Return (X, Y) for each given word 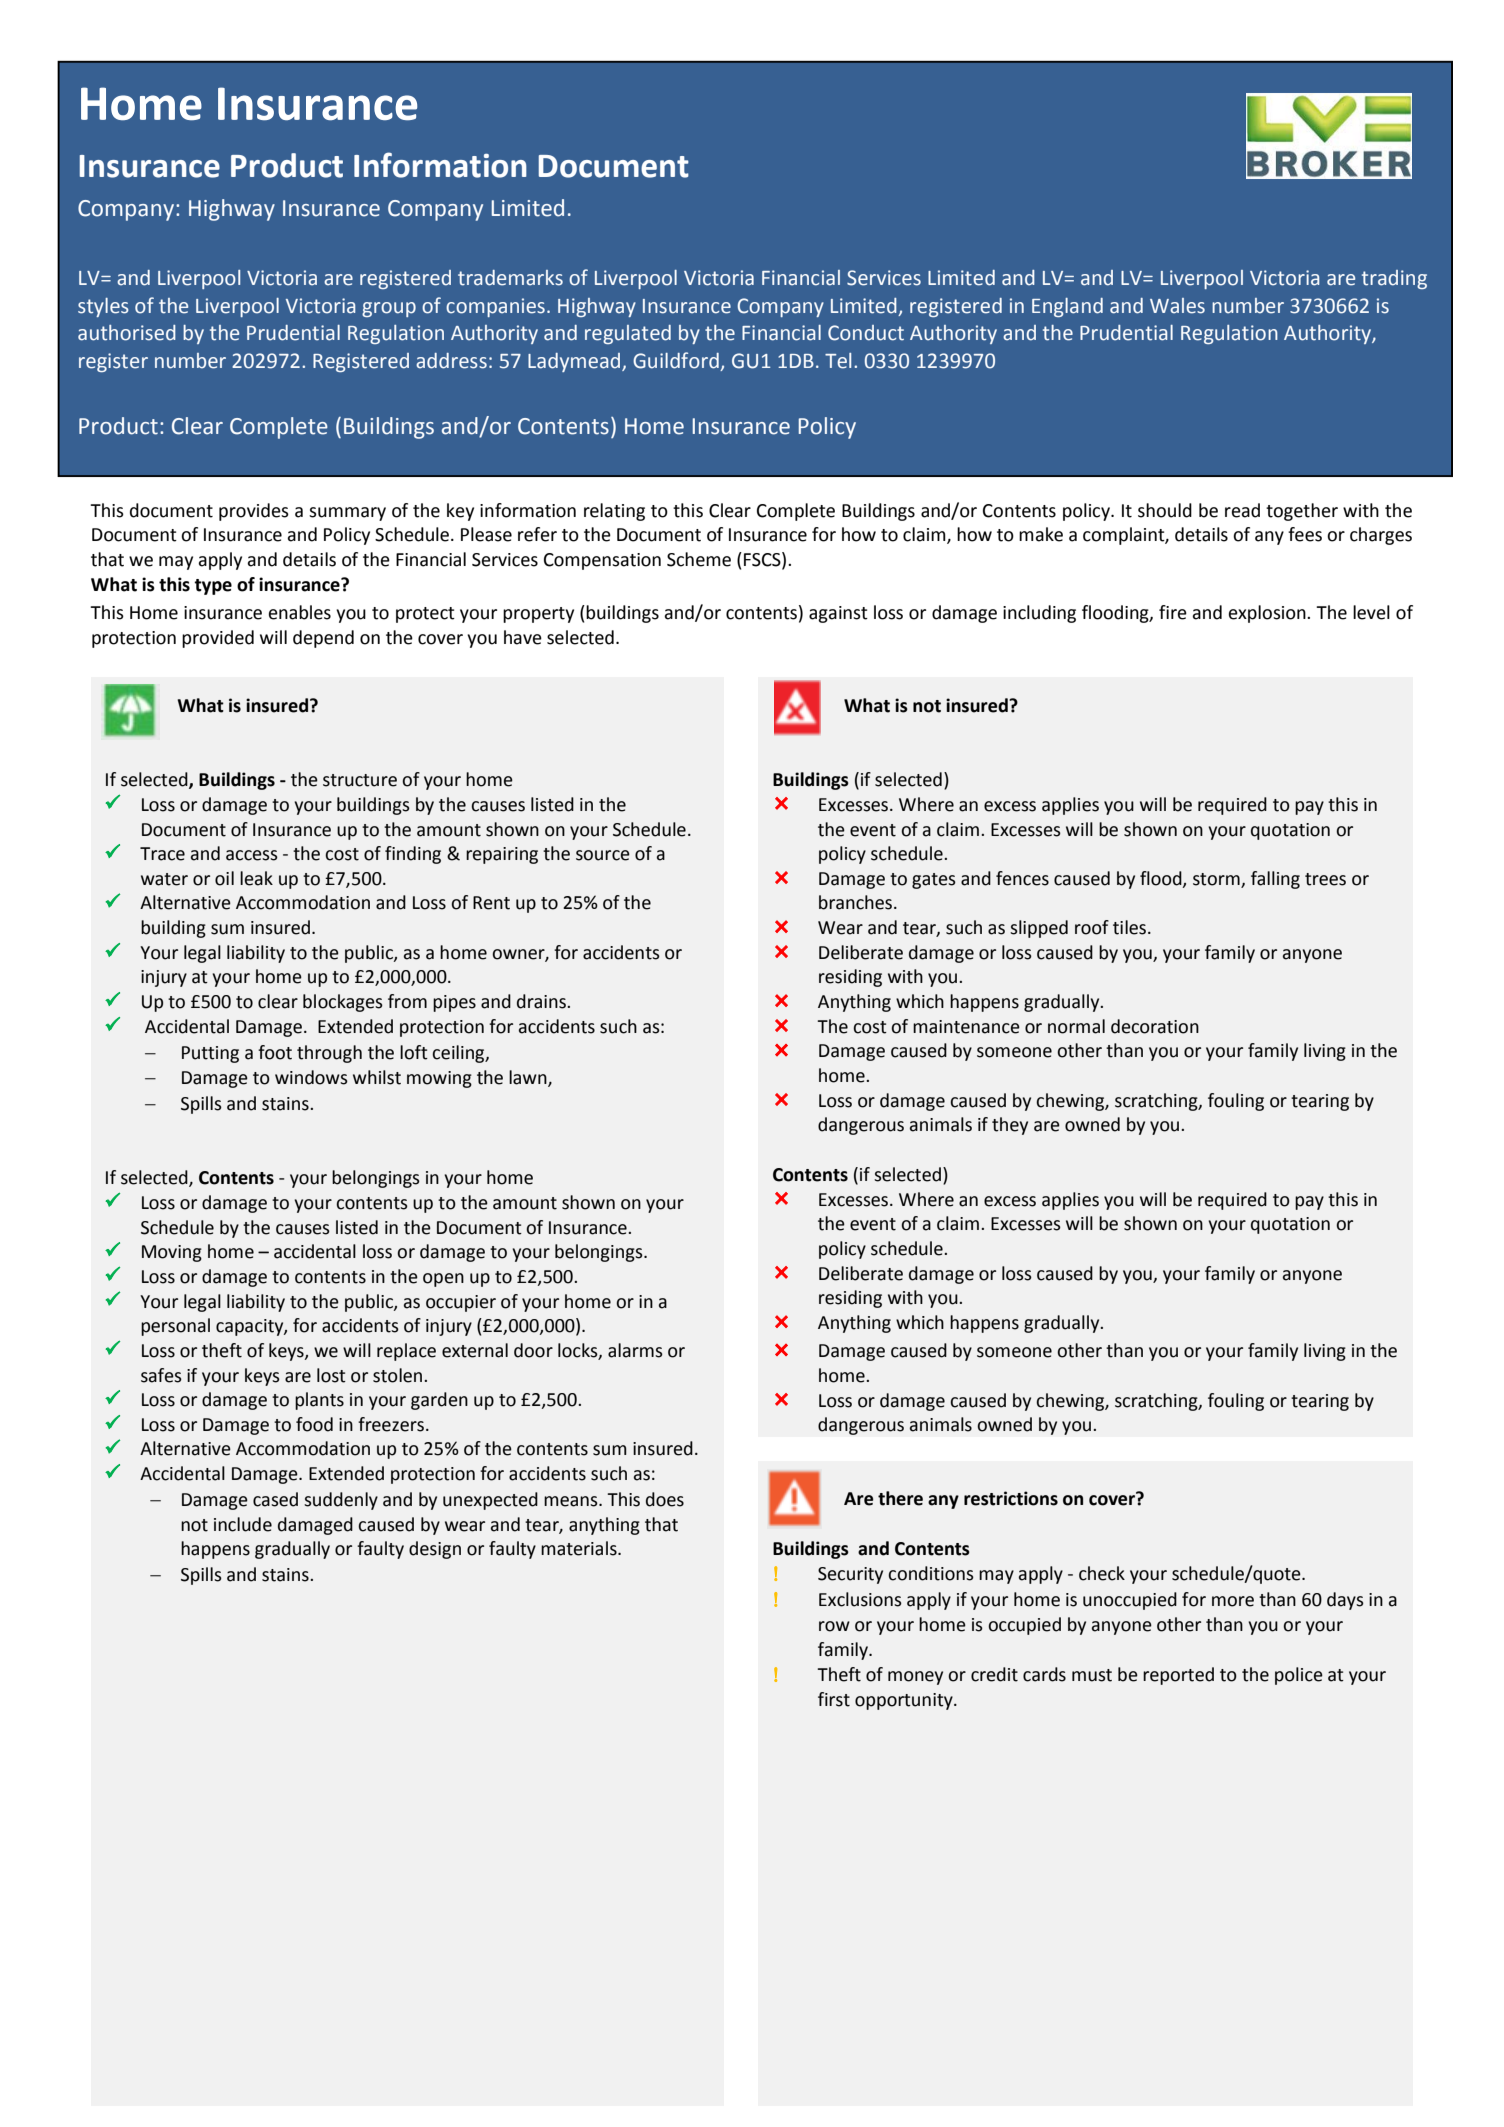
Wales (1177, 306)
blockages (343, 1003)
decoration (1155, 1026)
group (389, 309)
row (834, 1626)
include (243, 1524)
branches (857, 902)
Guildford (677, 361)
